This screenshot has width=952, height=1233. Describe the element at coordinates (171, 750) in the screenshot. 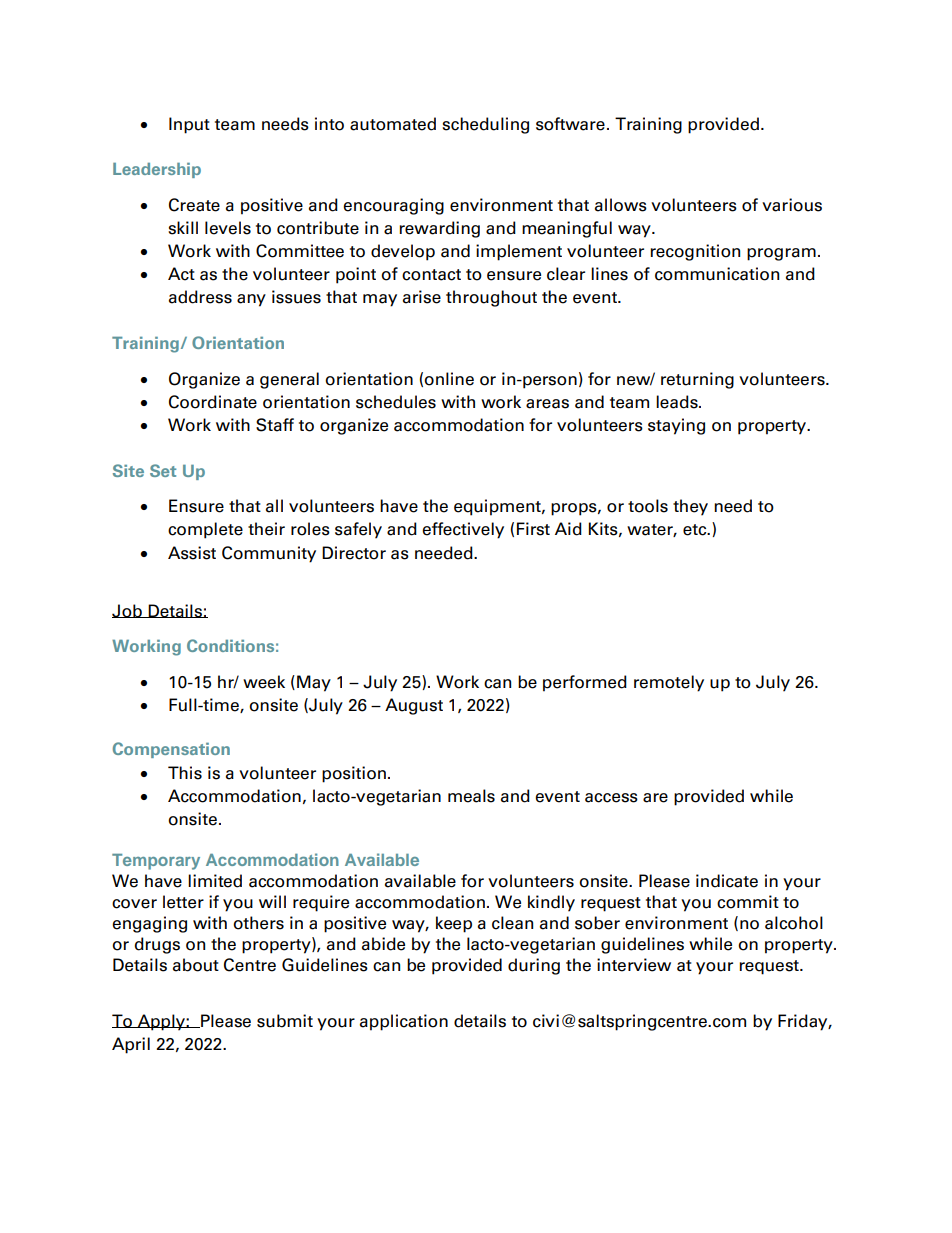

I see `Compensation` at that location.
